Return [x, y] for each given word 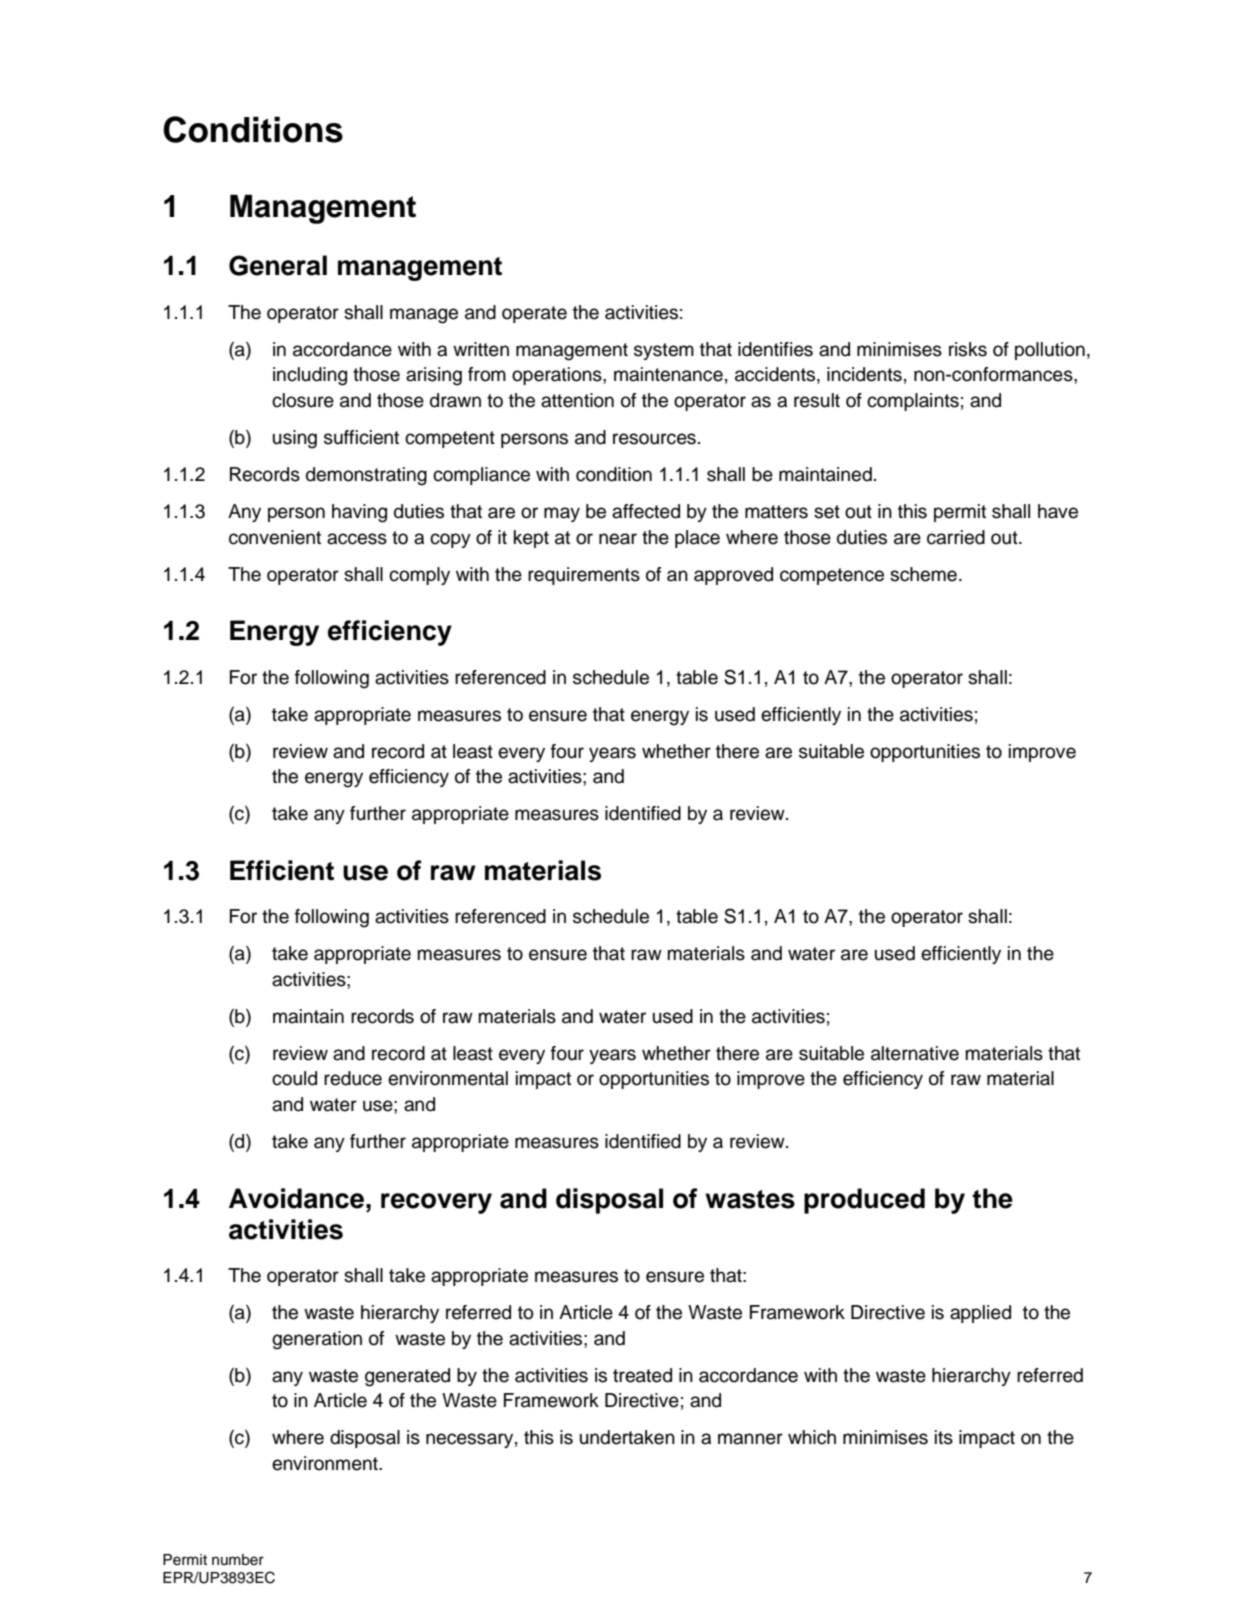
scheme [923, 574]
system [664, 351]
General [278, 265]
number [238, 1560]
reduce [353, 1078]
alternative [915, 1053]
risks [968, 349]
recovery [436, 1203]
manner [750, 1439]
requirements [584, 576]
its [944, 1437]
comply [419, 576]
